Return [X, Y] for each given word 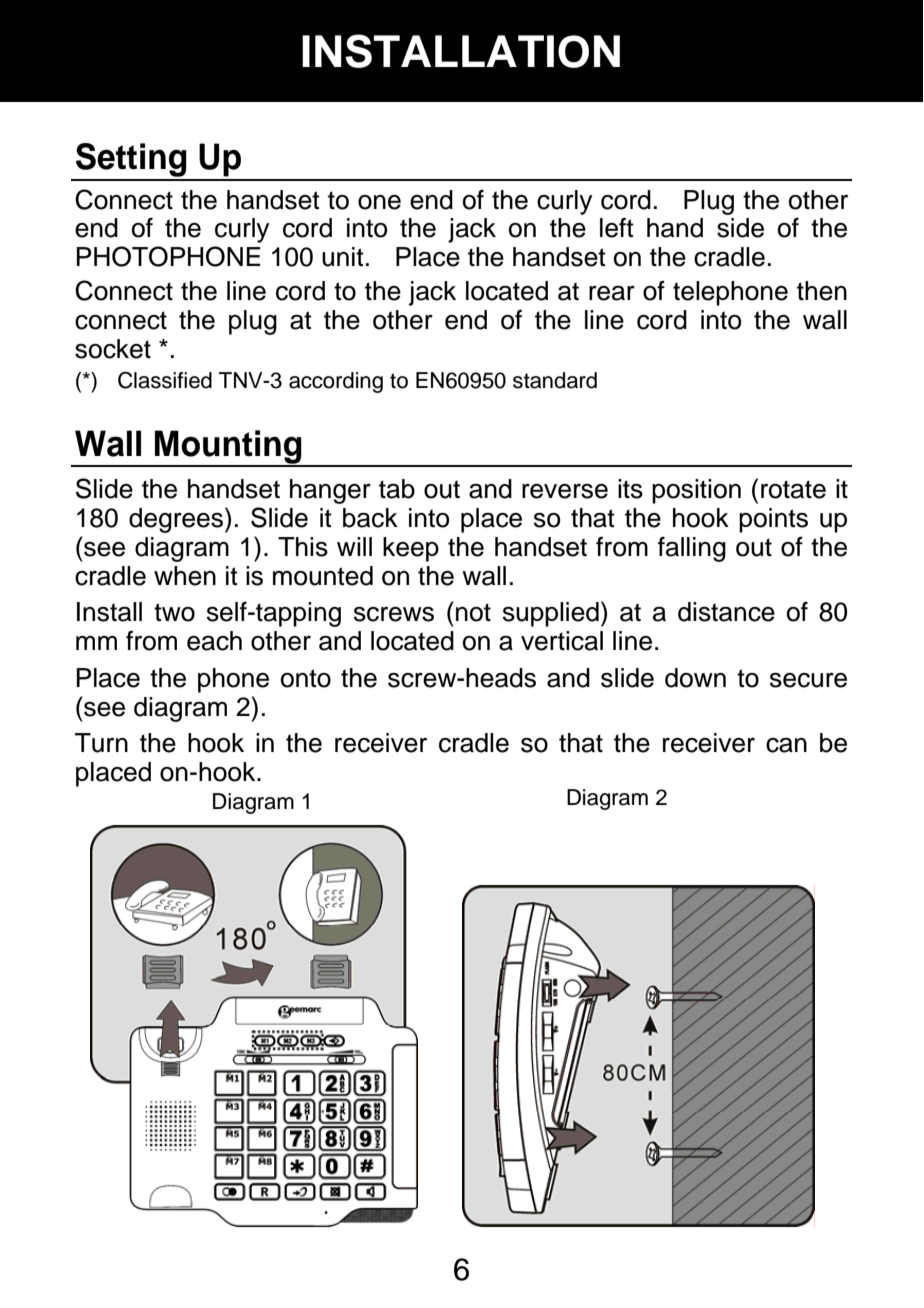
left [617, 228]
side [740, 228]
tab [397, 489]
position [696, 491]
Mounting [228, 448]
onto [306, 678]
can [786, 745]
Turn [101, 743]
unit [343, 257]
